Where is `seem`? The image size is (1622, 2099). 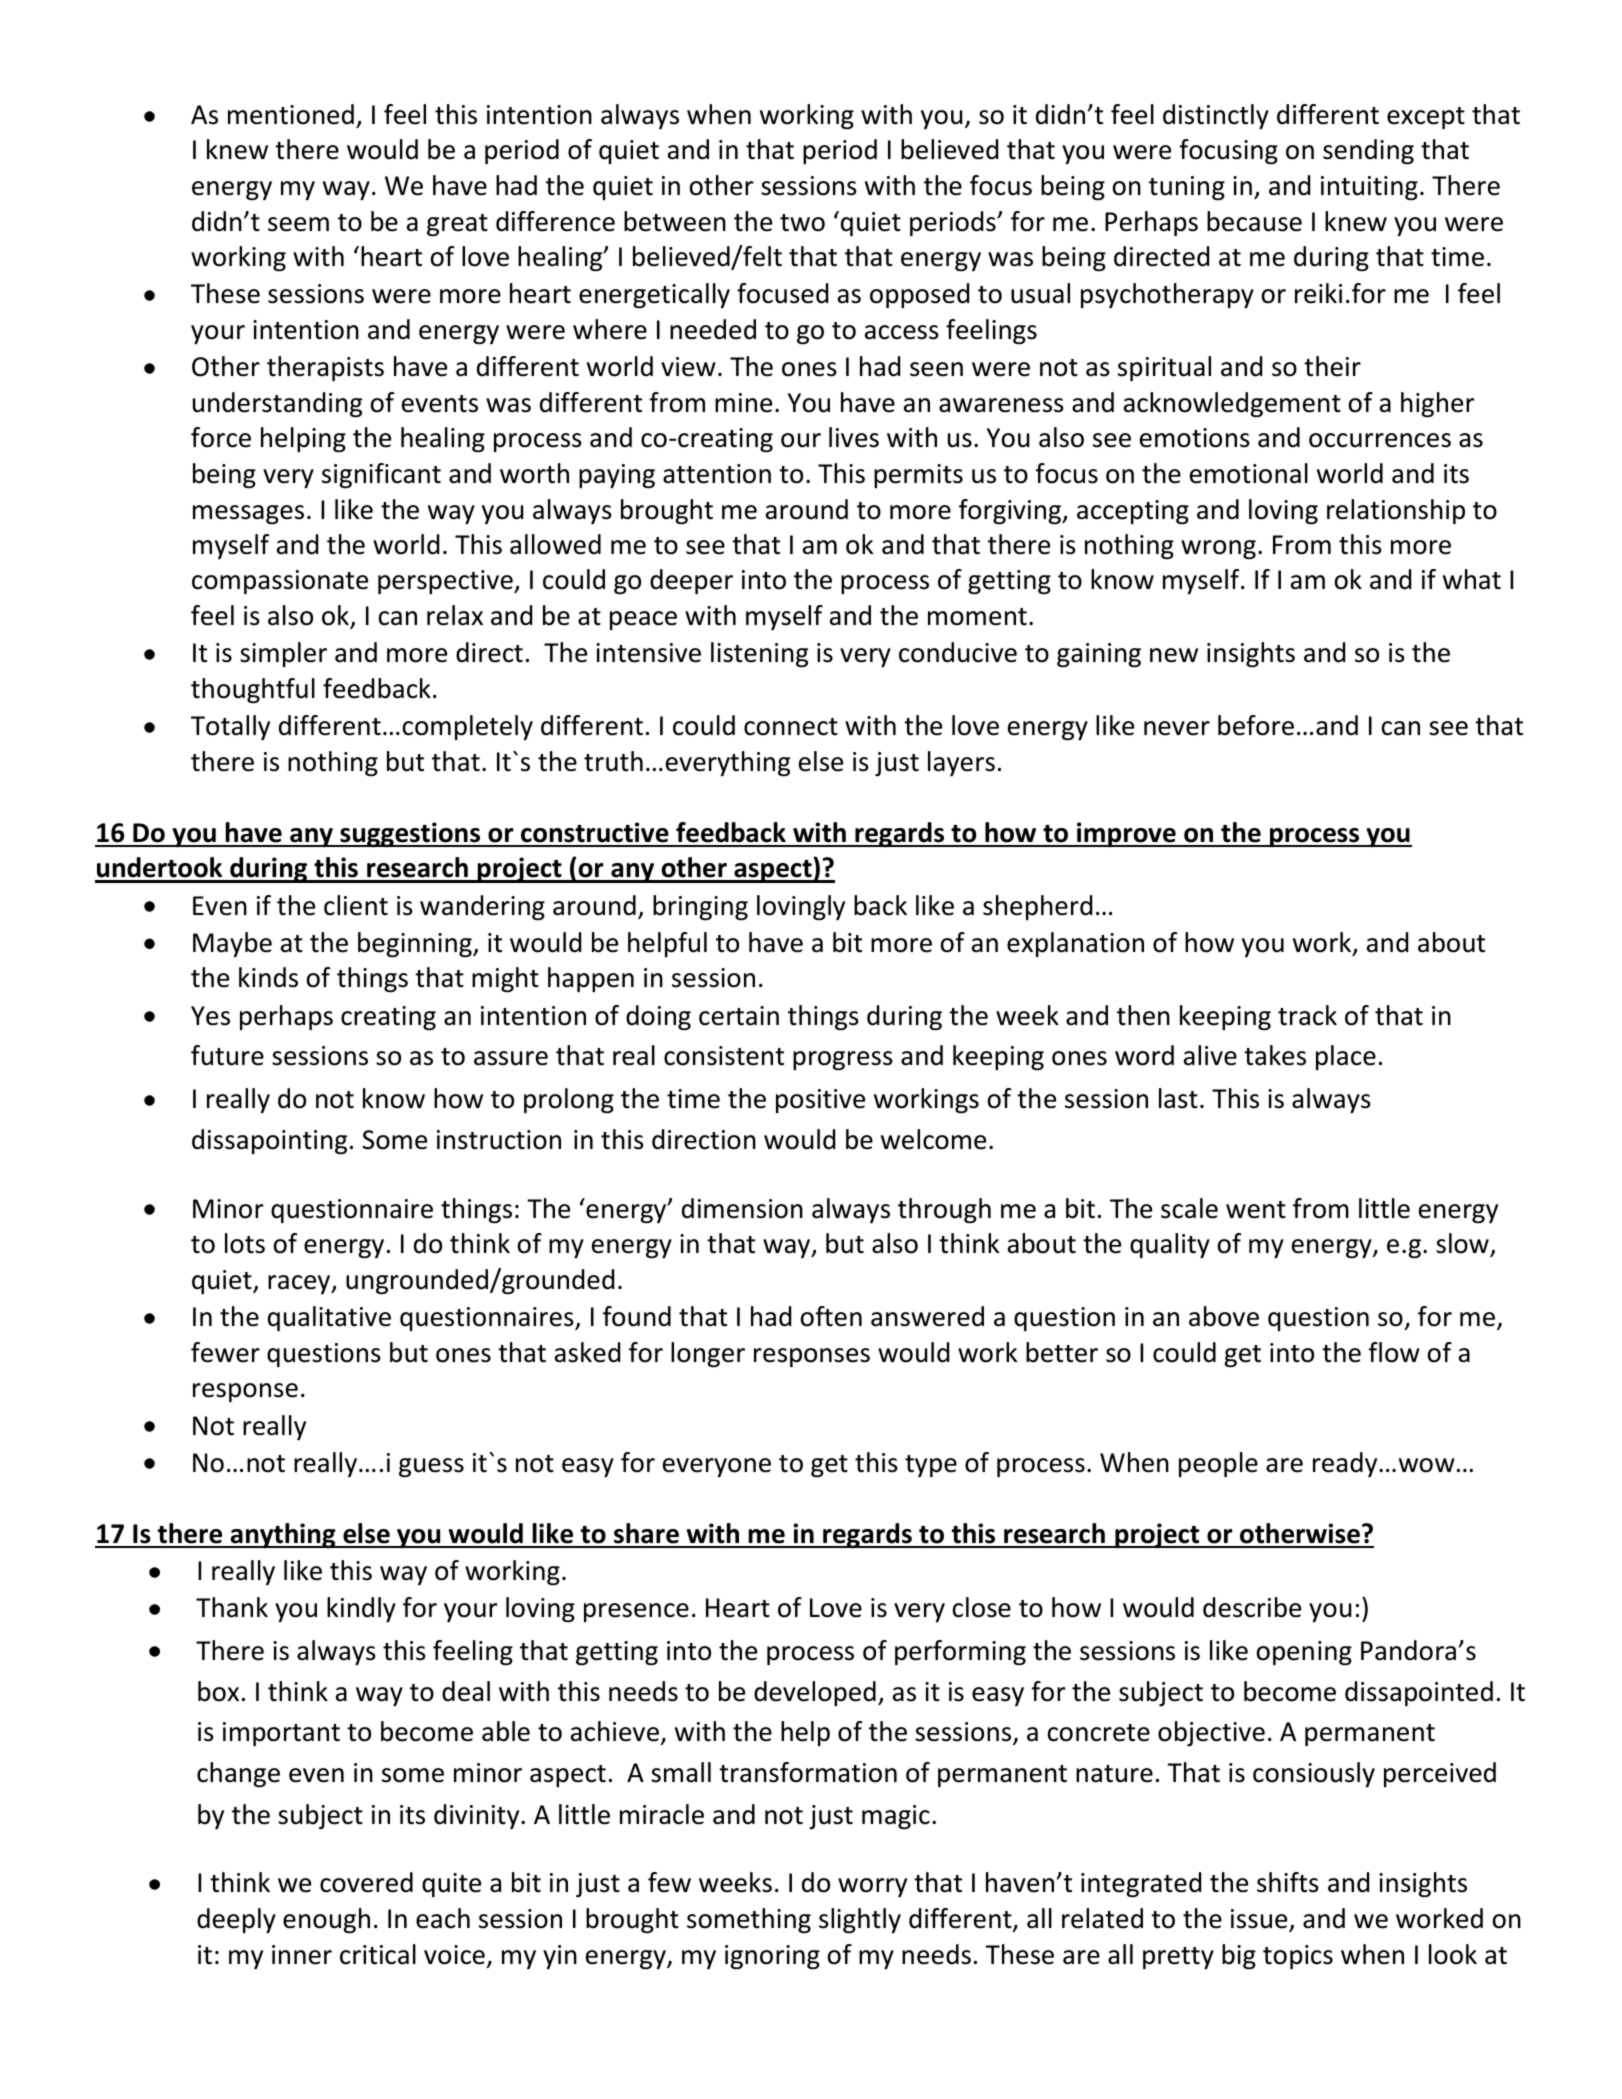 seem is located at coordinates (298, 224).
